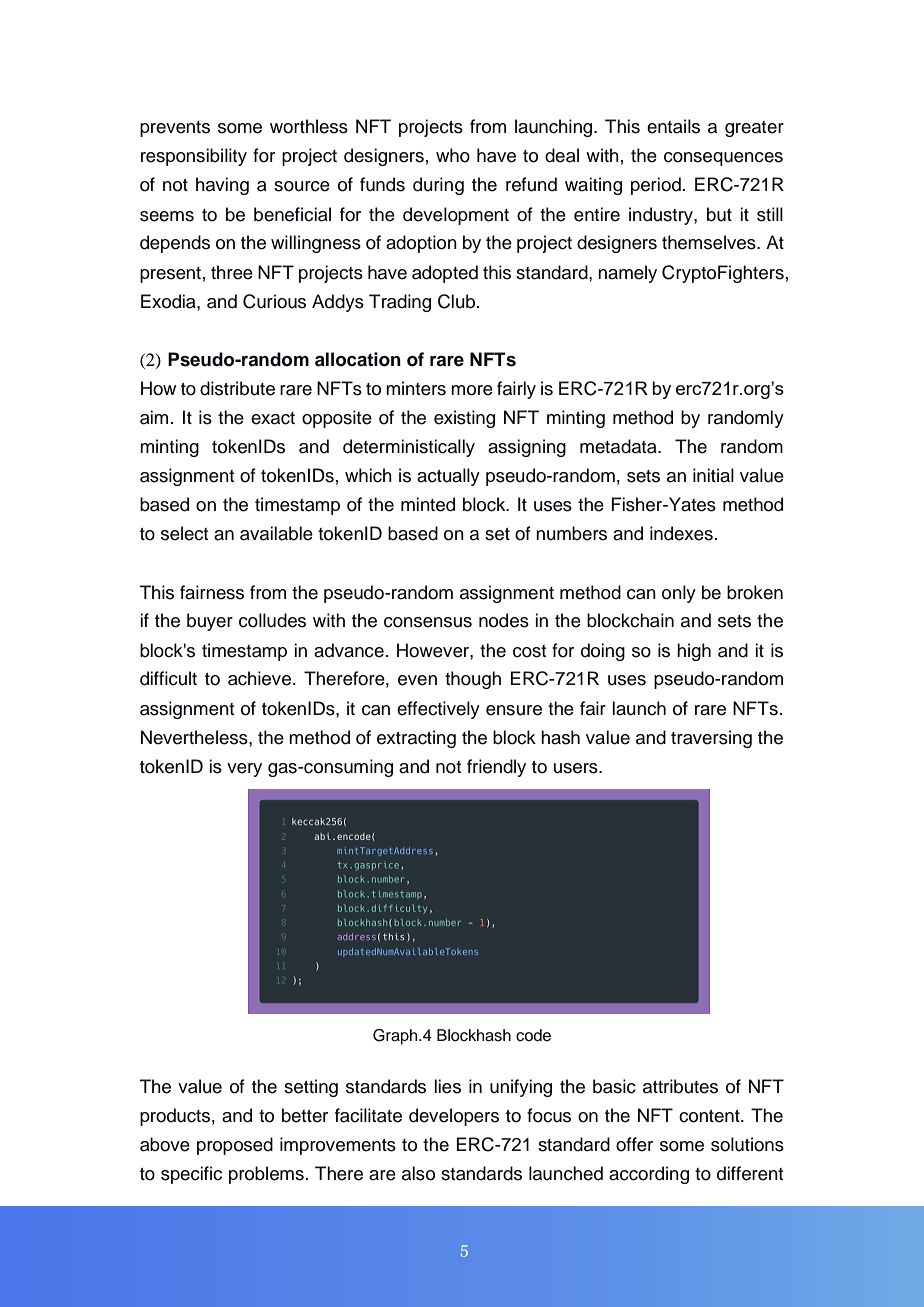 This screenshot has width=924, height=1307. What do you see at coordinates (244, 770) in the screenshot?
I see `very` at bounding box center [244, 770].
